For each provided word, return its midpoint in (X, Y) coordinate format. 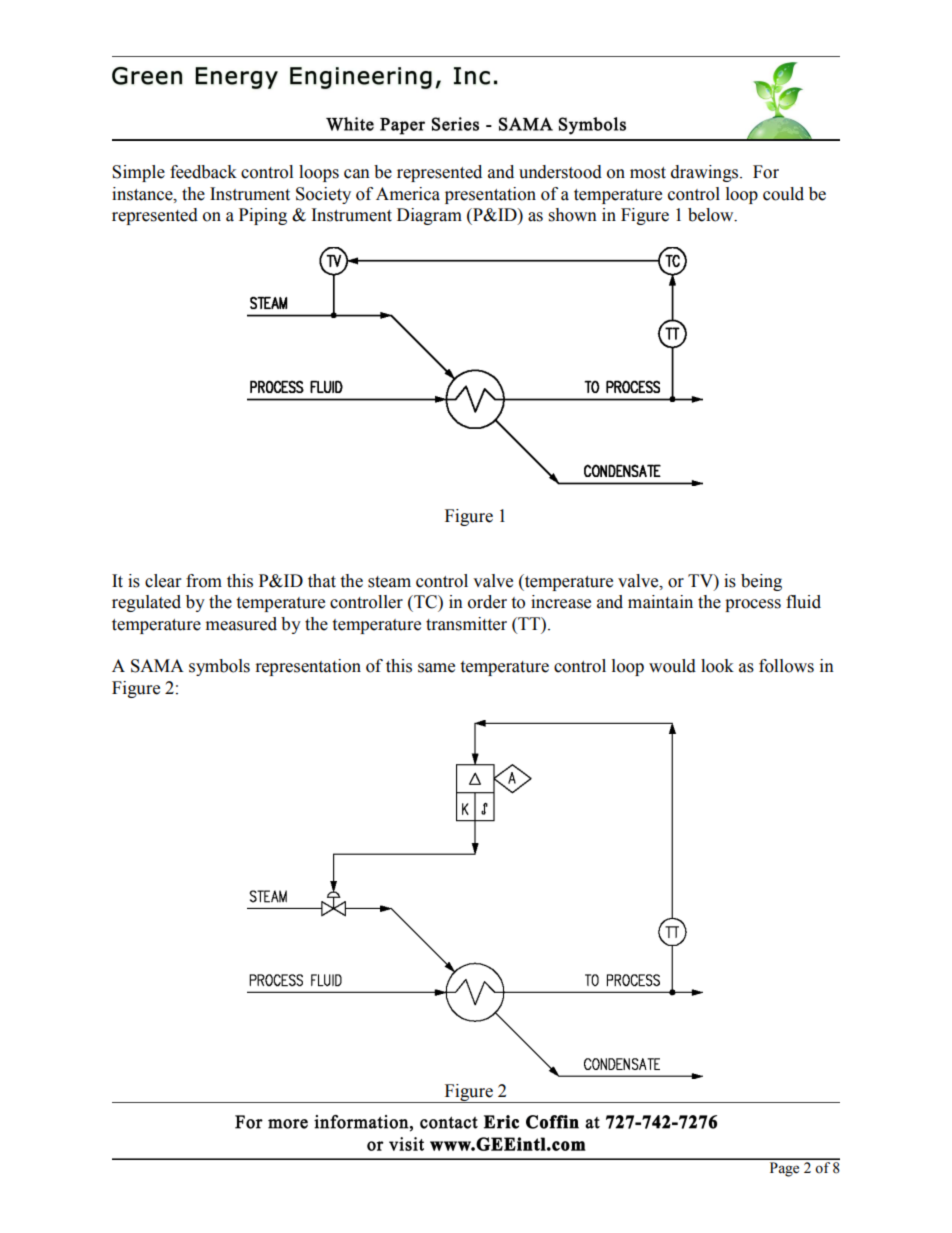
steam (389, 582)
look (717, 666)
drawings (706, 173)
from (204, 581)
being (761, 582)
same (436, 668)
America (408, 194)
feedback (203, 172)
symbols (219, 667)
